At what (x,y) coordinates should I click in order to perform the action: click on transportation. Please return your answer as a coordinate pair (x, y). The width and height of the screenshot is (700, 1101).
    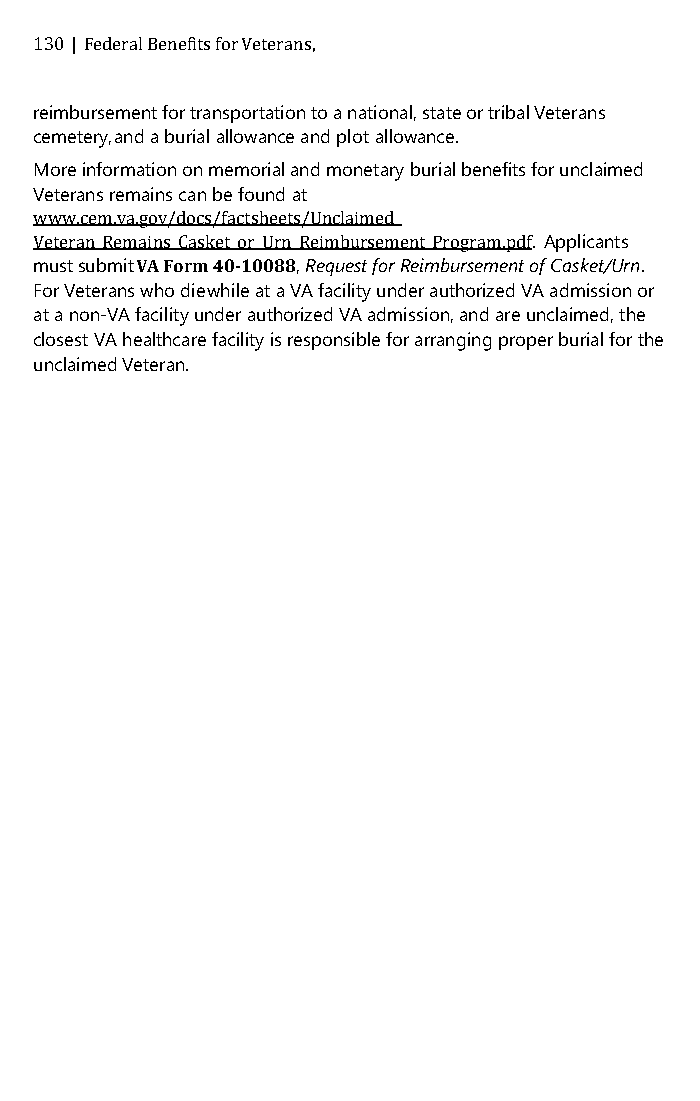
    Looking at the image, I should click on (247, 114).
